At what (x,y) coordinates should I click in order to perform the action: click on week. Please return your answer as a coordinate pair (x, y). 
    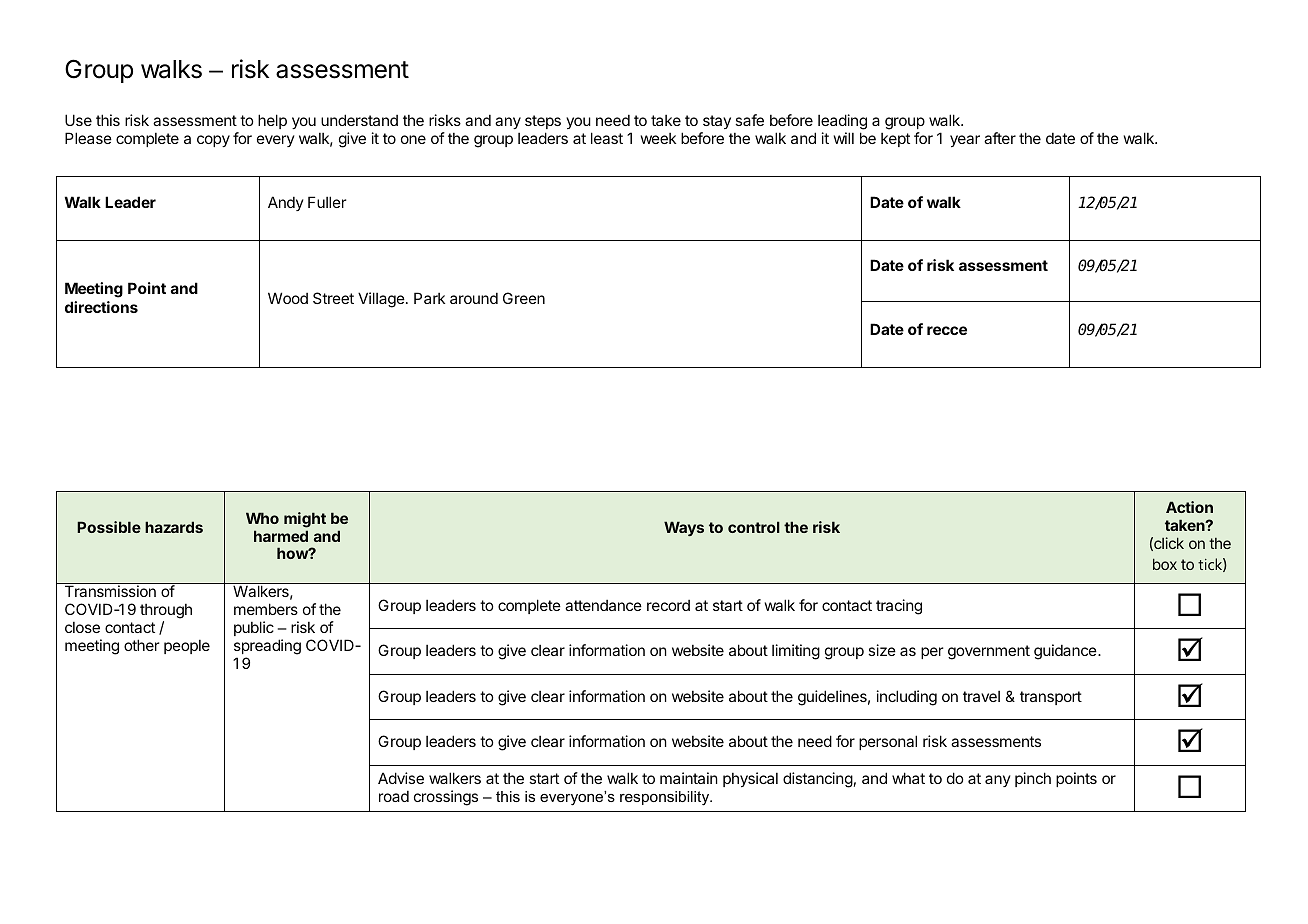
    Looking at the image, I should click on (658, 138).
